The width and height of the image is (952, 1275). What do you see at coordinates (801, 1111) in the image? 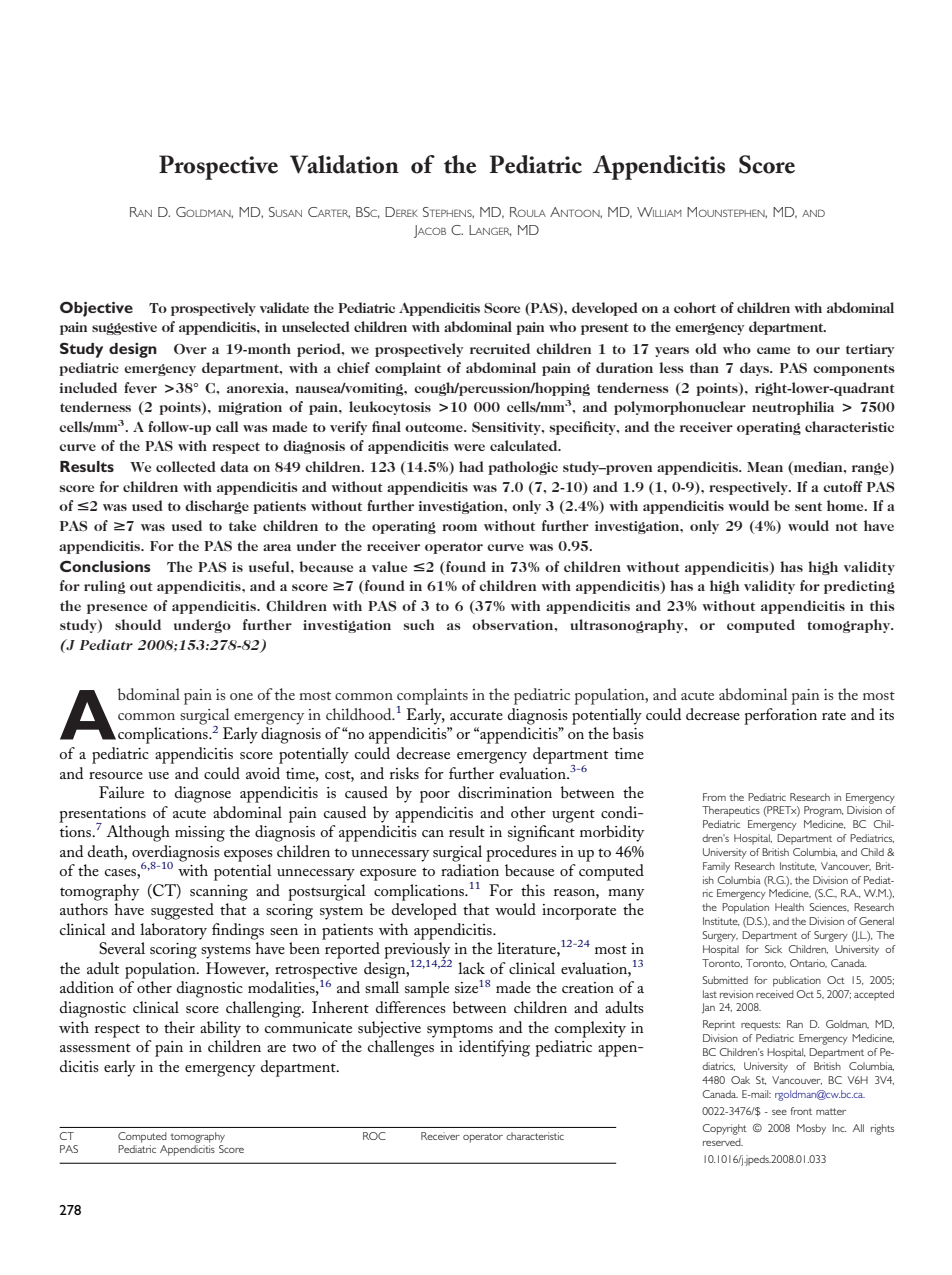
I see `front` at bounding box center [801, 1111].
